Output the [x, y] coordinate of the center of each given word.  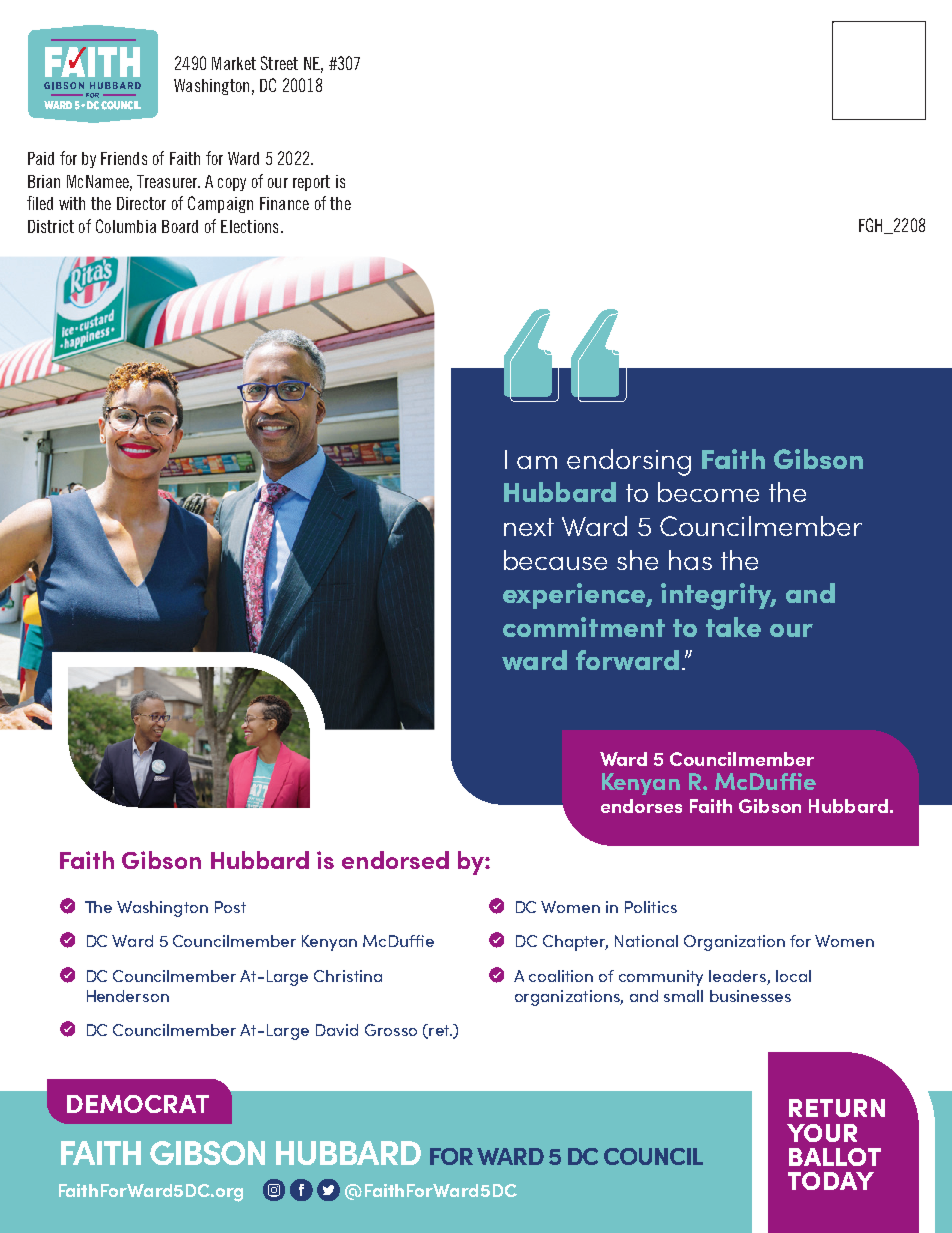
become [708, 492]
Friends [124, 158]
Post [230, 907]
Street [279, 63]
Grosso [391, 1030]
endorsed [395, 860]
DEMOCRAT [138, 1104]
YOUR [822, 1133]
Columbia [126, 226]
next [529, 527]
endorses [641, 806]
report [311, 183]
